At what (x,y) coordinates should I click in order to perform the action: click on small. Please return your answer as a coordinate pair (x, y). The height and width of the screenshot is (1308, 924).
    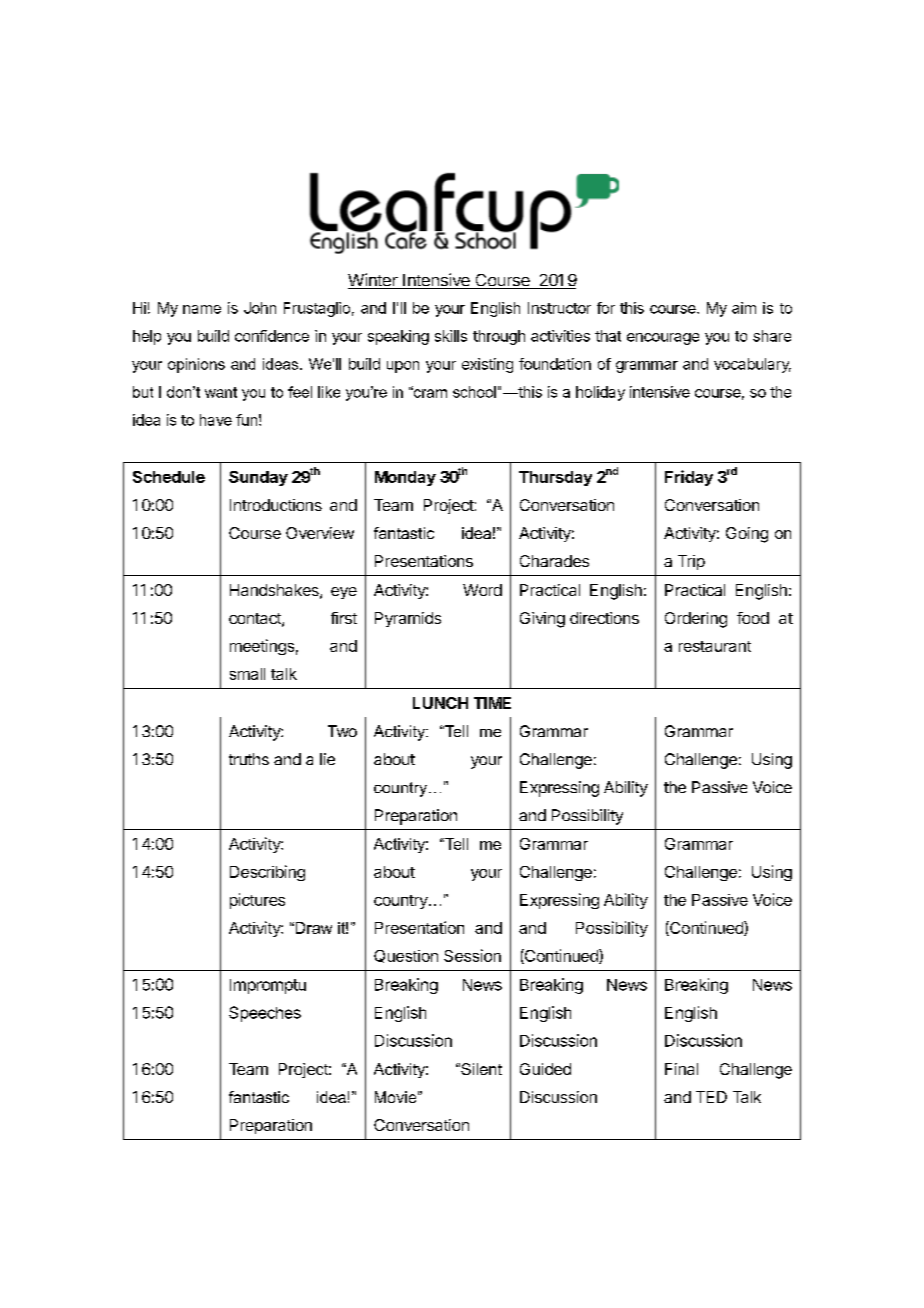
    Looking at the image, I should click on (247, 674).
